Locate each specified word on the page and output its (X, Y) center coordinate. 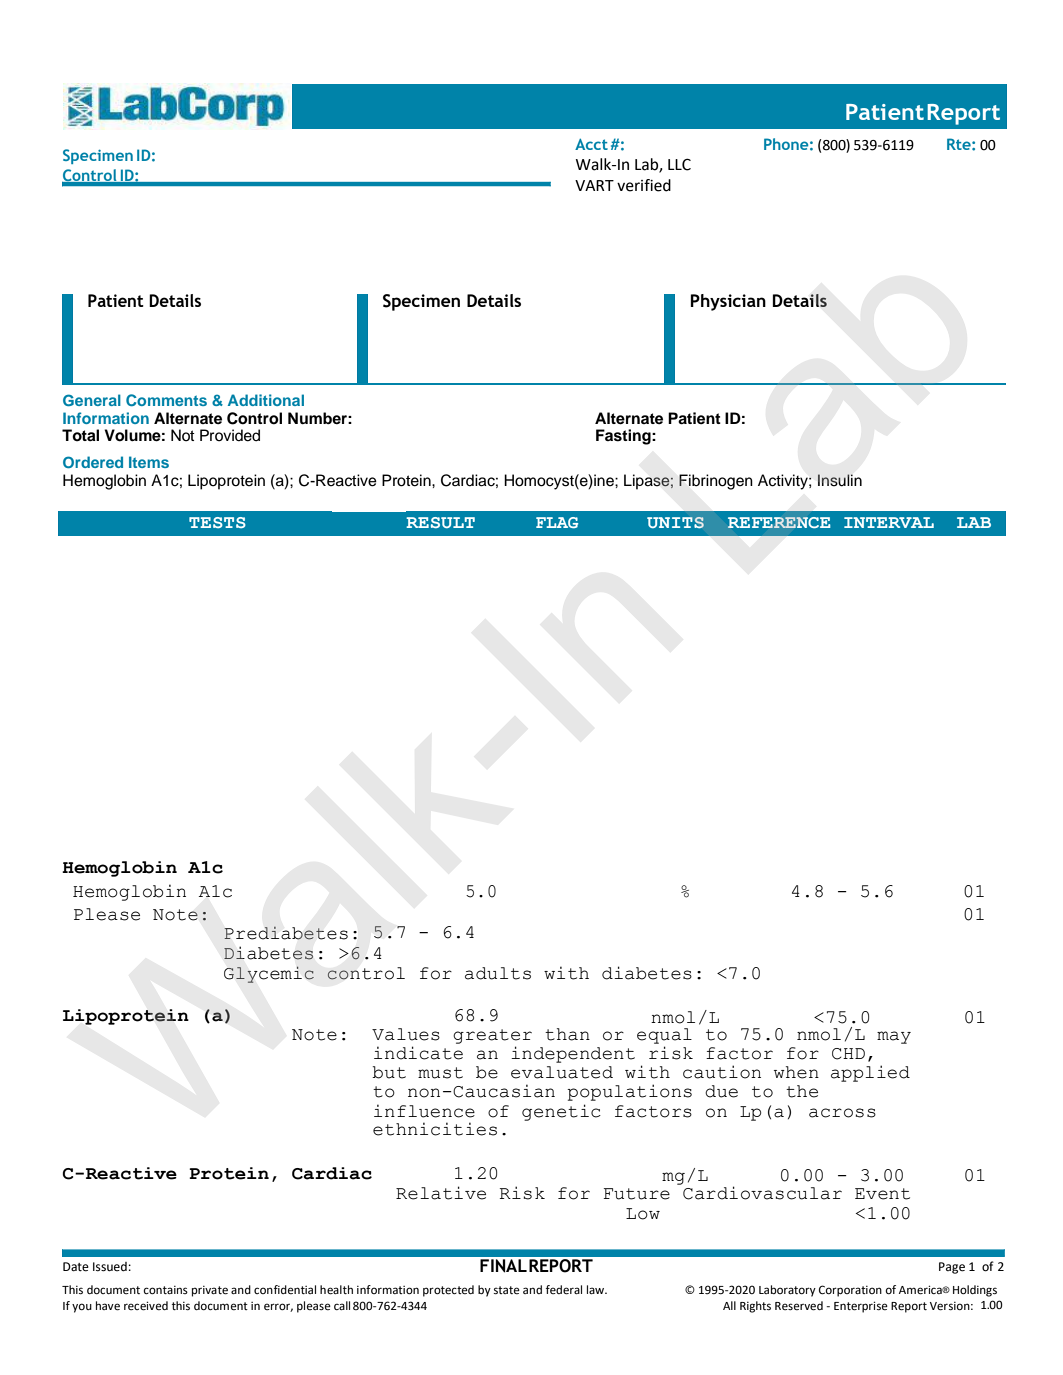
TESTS (217, 522)
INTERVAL (889, 522)
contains (165, 1290)
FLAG (557, 522)
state (507, 1290)
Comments (166, 400)
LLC (679, 164)
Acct (591, 144)
